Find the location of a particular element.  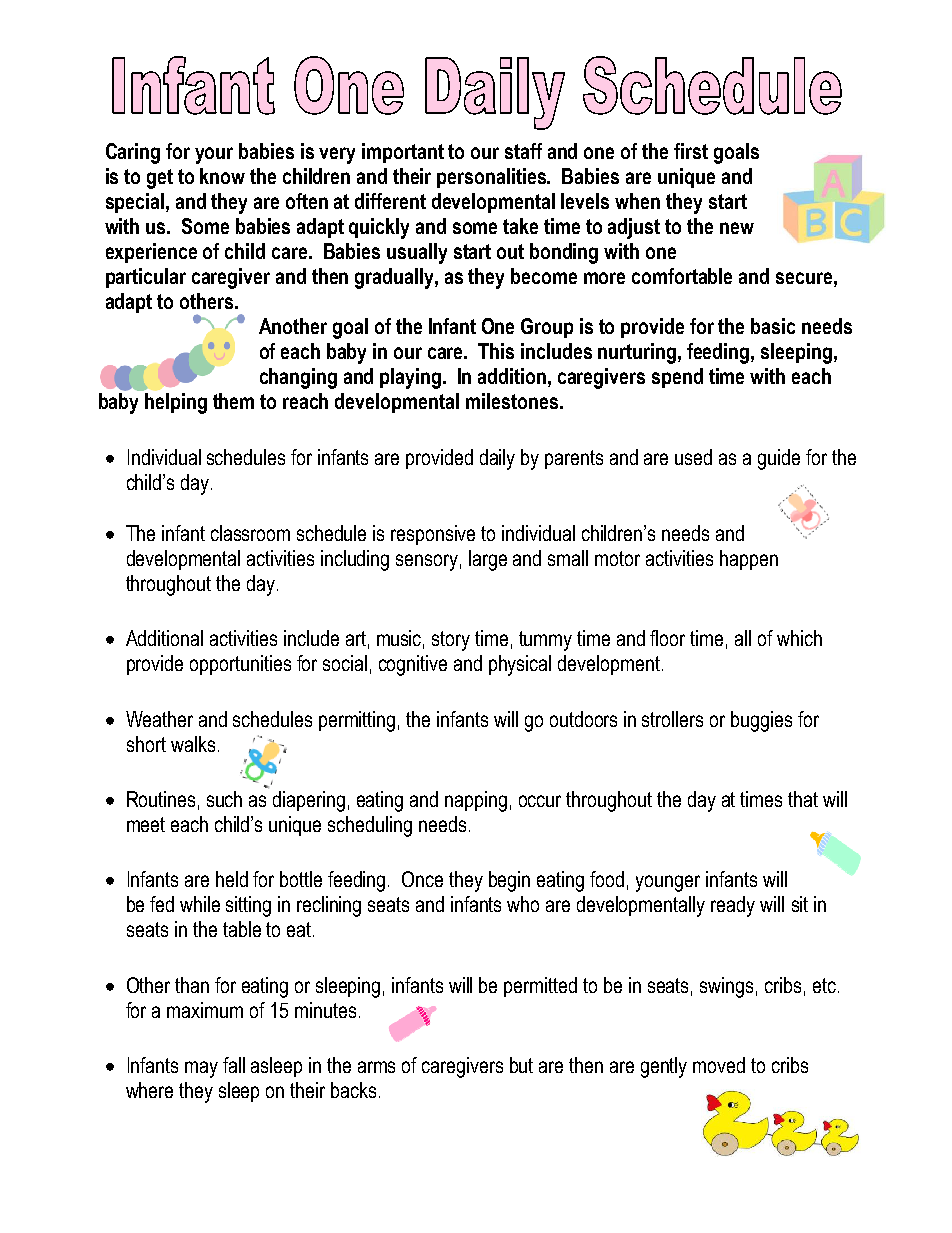

happen is located at coordinates (749, 560).
